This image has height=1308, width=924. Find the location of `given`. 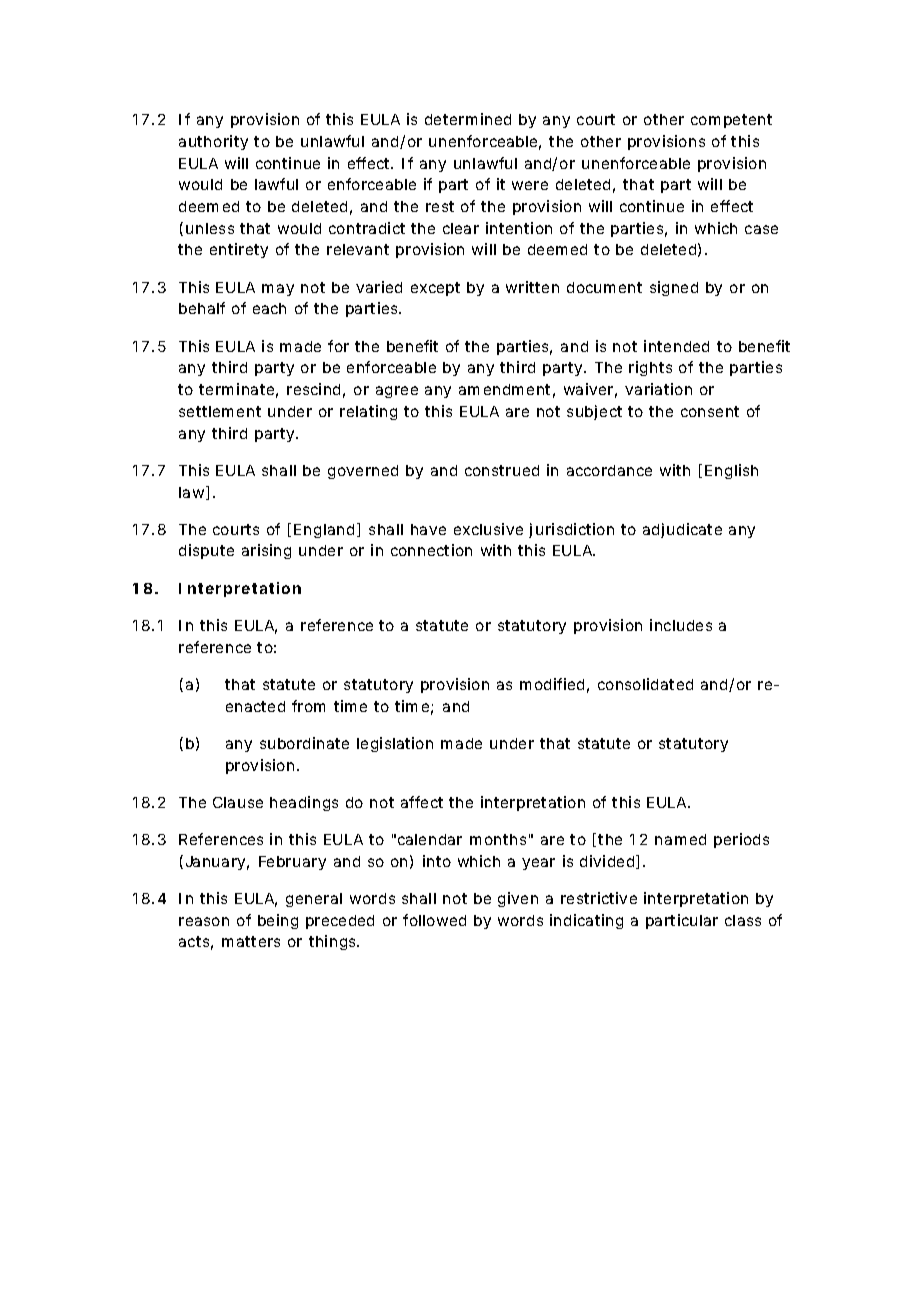

given is located at coordinates (518, 899).
